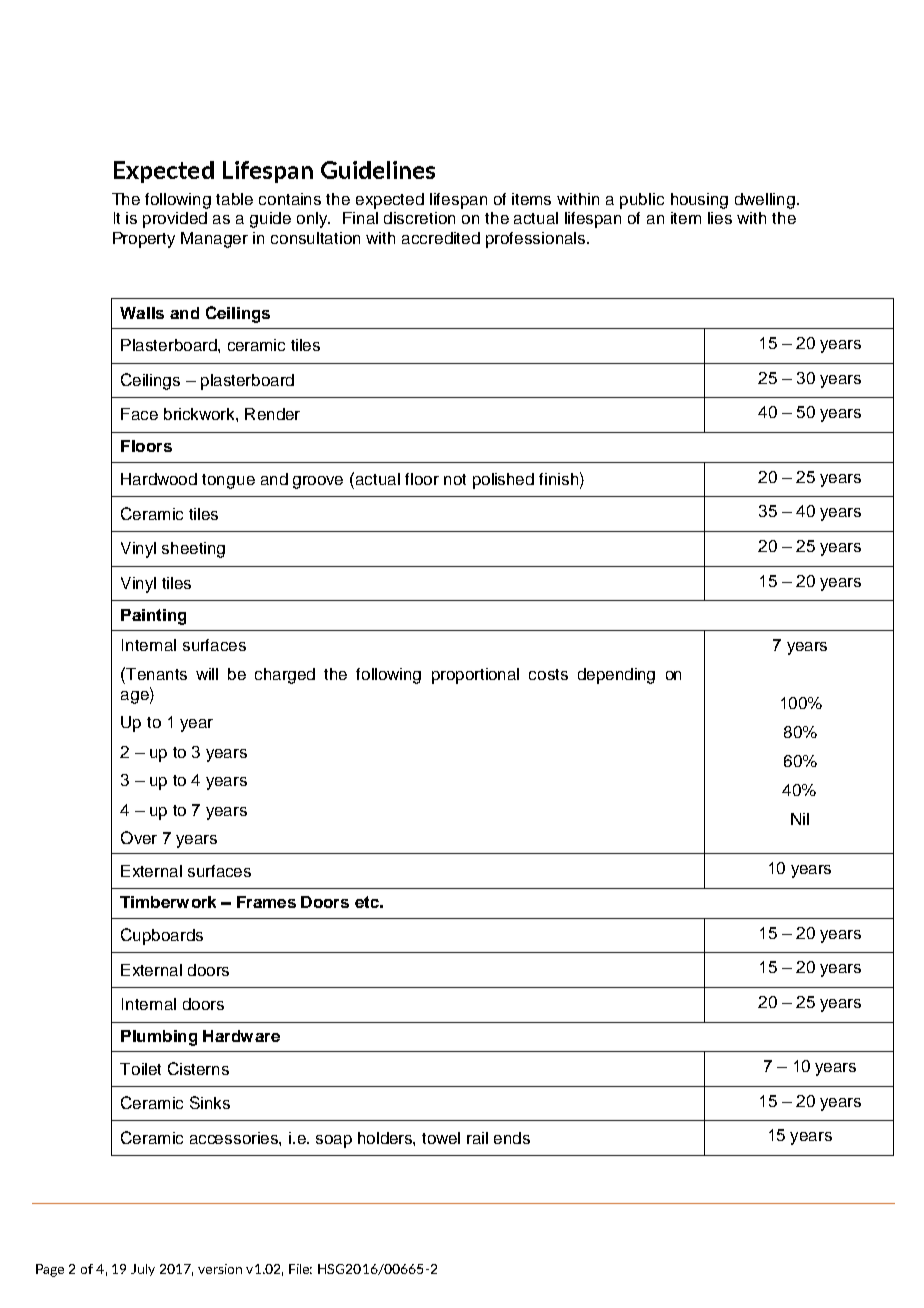 Image resolution: width=924 pixels, height=1308 pixels. What do you see at coordinates (300, 1269) in the document?
I see `File` at bounding box center [300, 1269].
